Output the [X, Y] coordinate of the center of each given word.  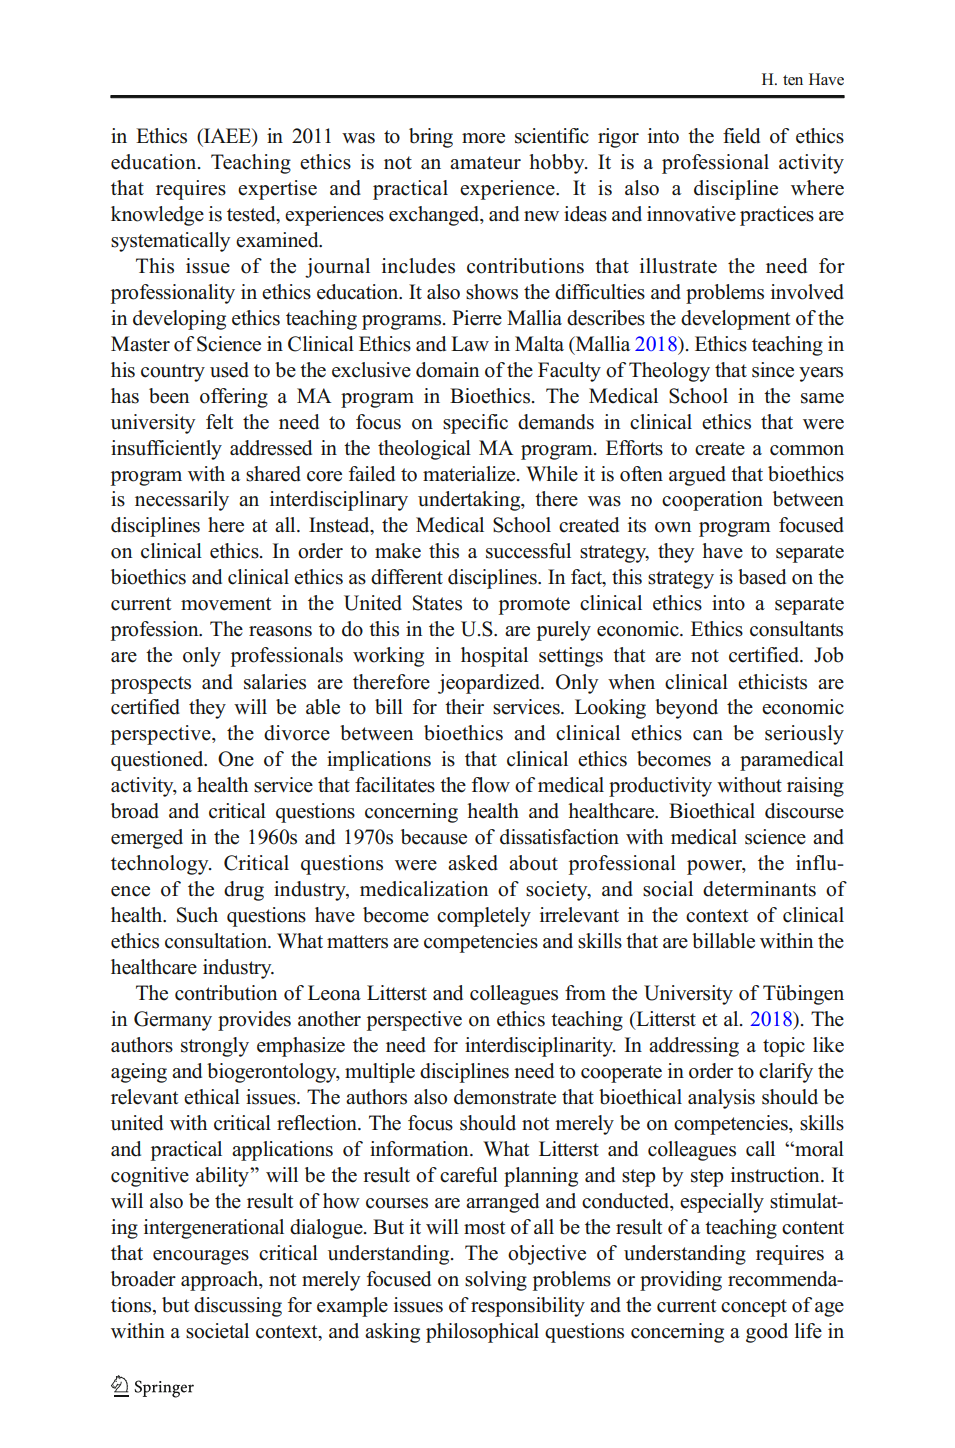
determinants [759, 889]
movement [226, 604]
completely [484, 917]
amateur [485, 163]
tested [252, 214]
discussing [238, 1307]
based [762, 577]
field [741, 136]
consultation [217, 941]
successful [528, 551]
